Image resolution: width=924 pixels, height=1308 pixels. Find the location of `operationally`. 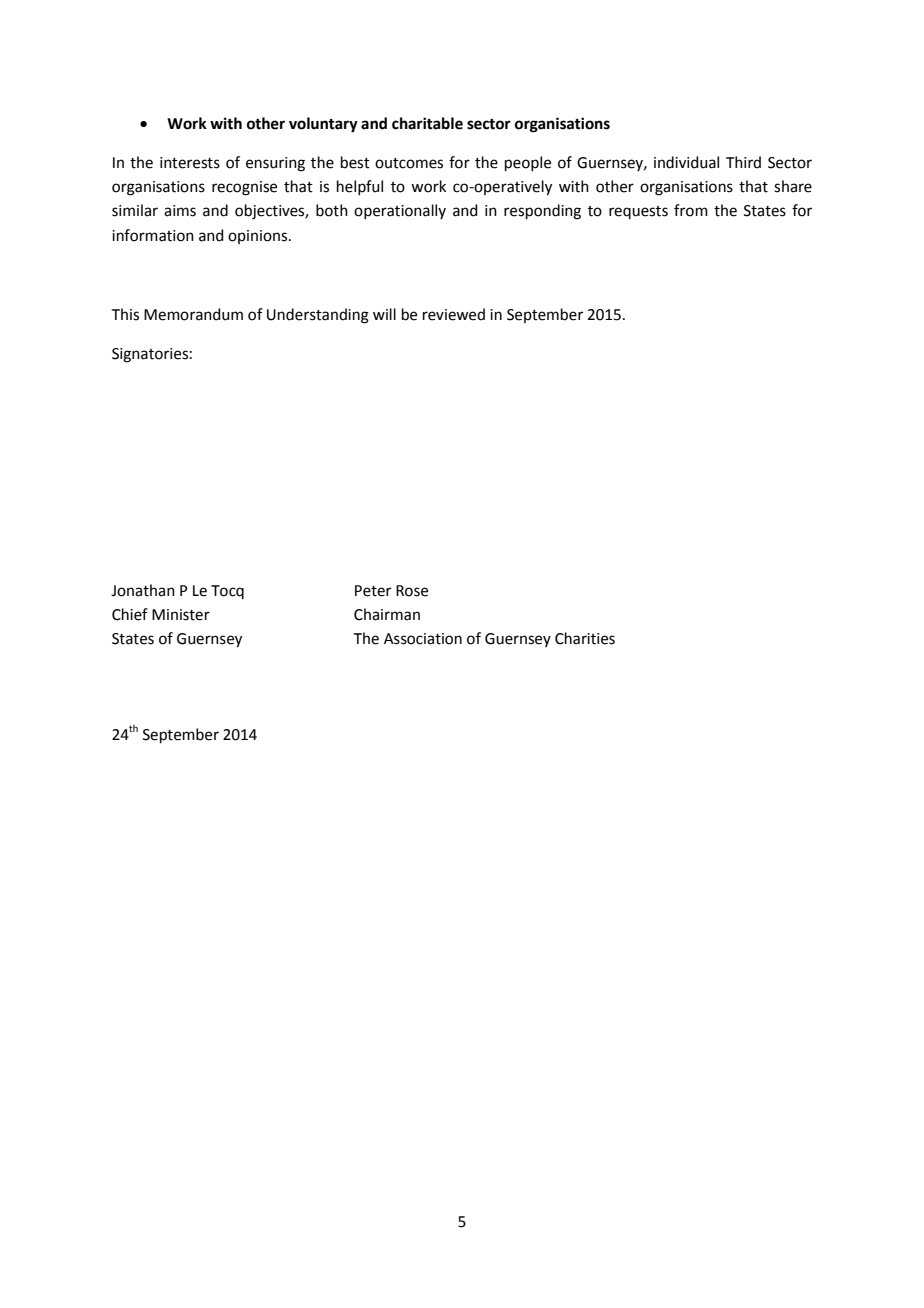

operationally is located at coordinates (400, 211).
